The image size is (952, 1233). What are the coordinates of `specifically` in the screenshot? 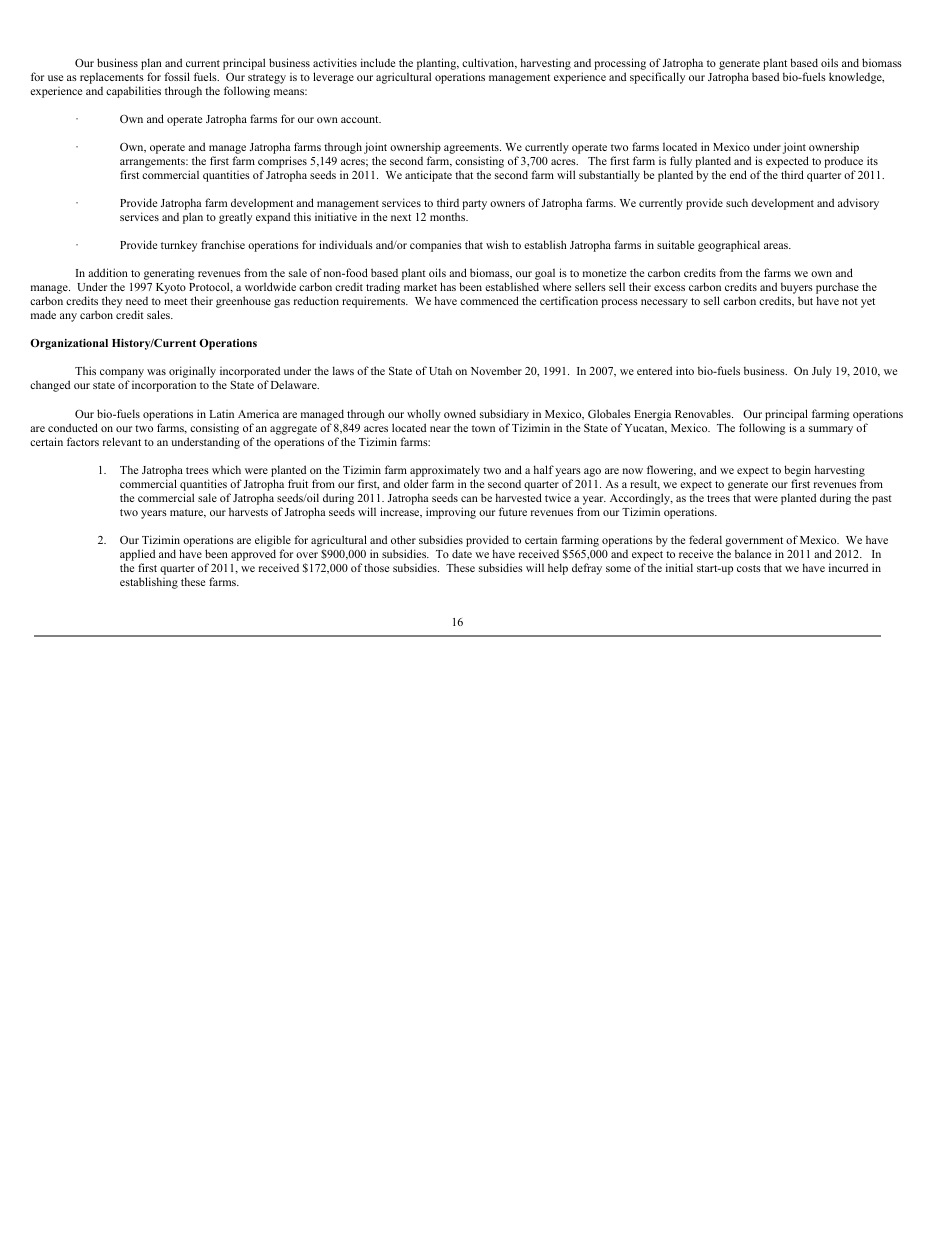 It's located at (657, 78).
